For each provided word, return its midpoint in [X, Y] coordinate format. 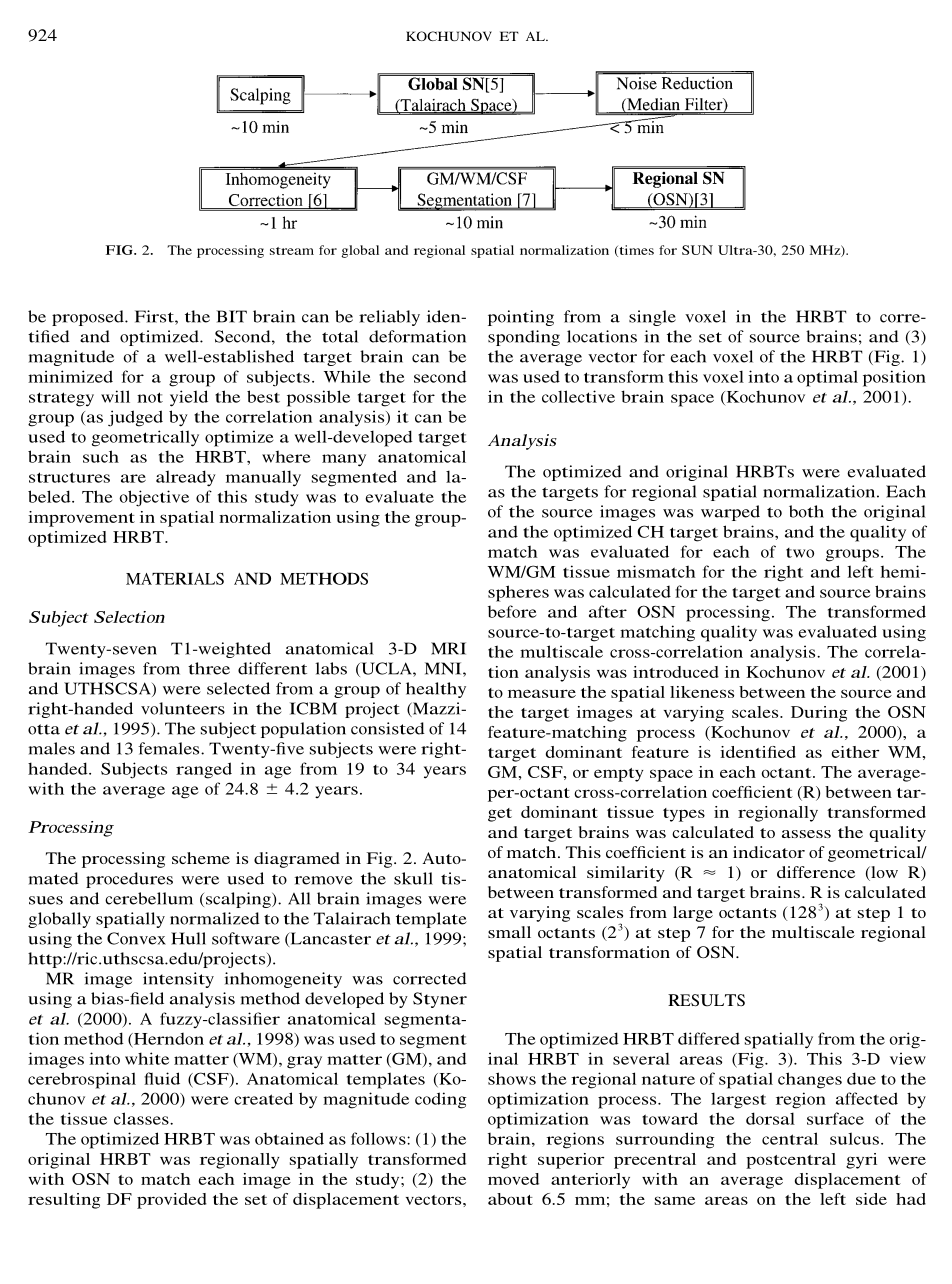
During [819, 714]
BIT [231, 316]
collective [578, 396]
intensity [178, 980]
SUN [697, 250]
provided [172, 1201]
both [806, 511]
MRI [448, 648]
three [209, 668]
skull [413, 878]
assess [806, 834]
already [186, 478]
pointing [521, 318]
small [509, 932]
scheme [201, 858]
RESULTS [706, 1000]
